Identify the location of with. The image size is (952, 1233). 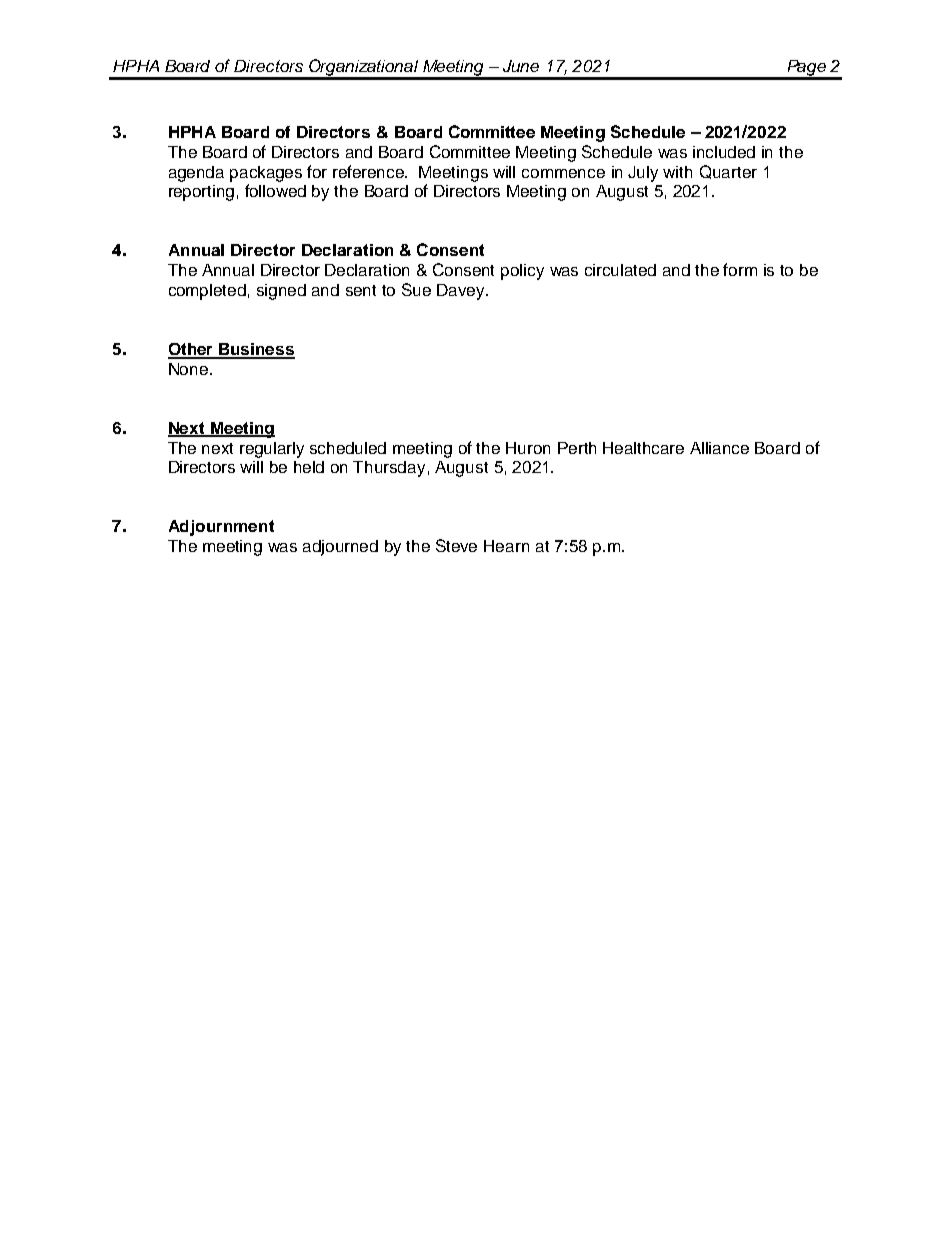
(677, 172).
